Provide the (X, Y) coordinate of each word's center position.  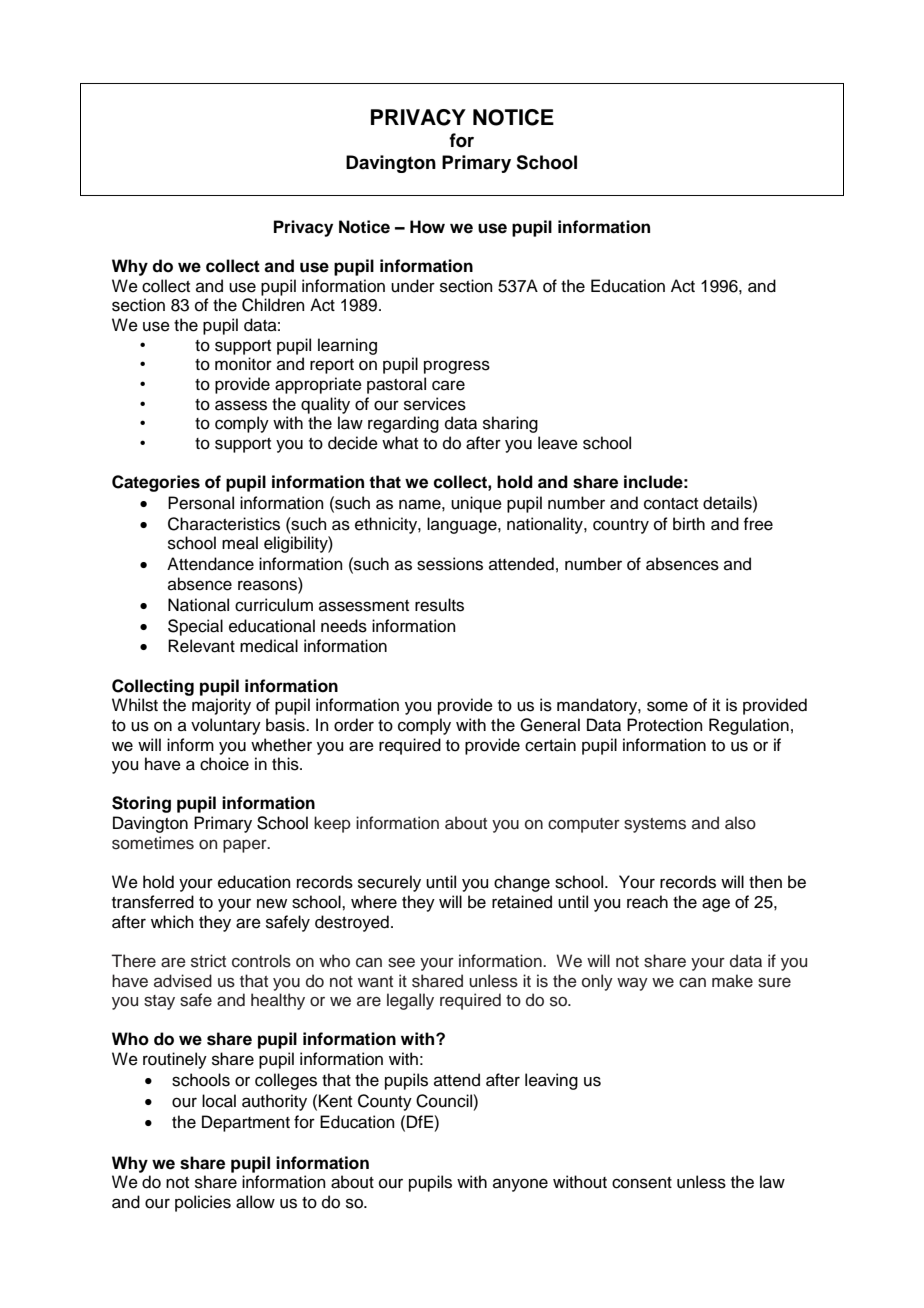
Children (273, 305)
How (427, 227)
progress (457, 367)
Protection (665, 725)
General (550, 725)
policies (203, 1203)
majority (221, 706)
